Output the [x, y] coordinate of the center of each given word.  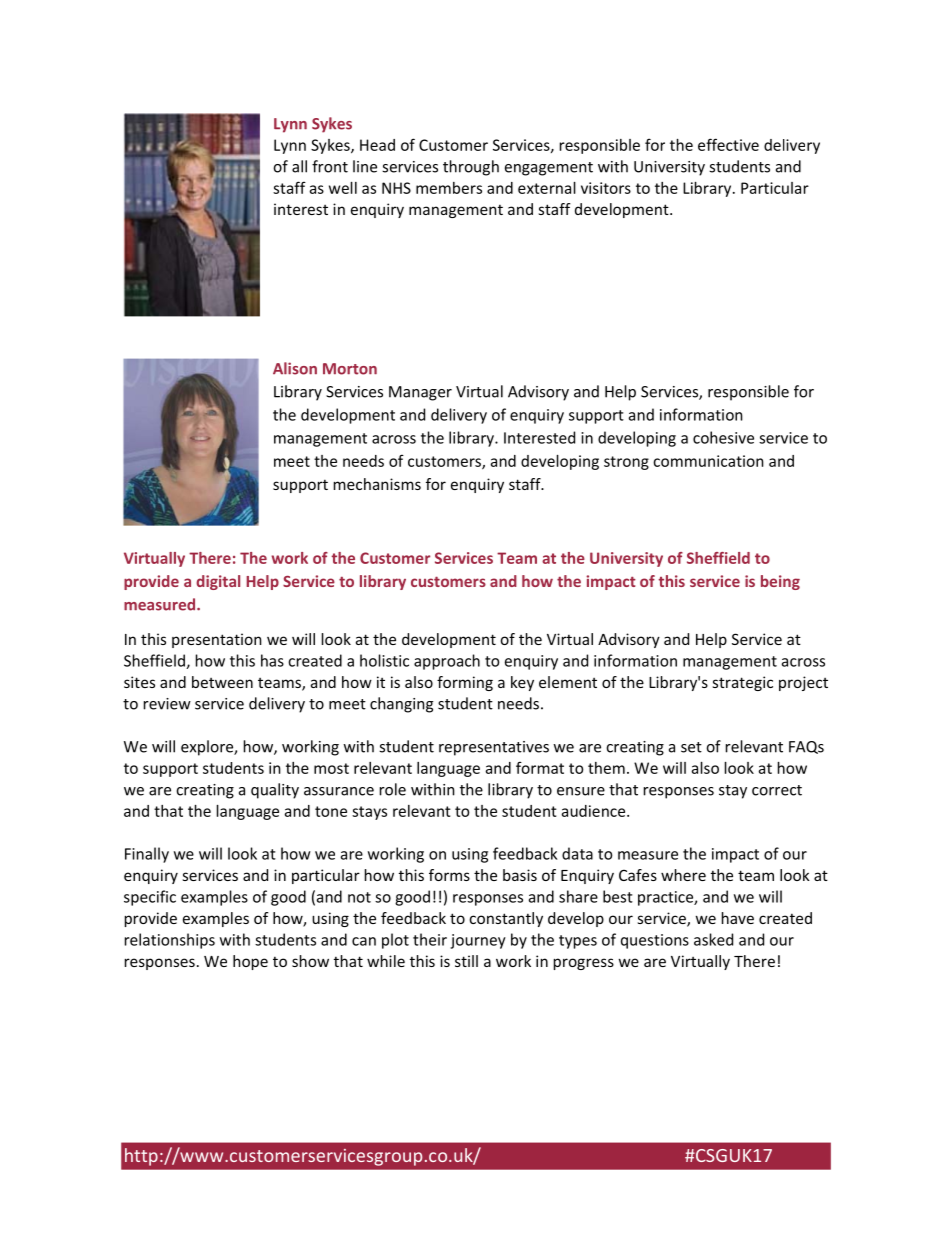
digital [218, 582]
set [691, 747]
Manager [420, 393]
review [167, 704]
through [471, 168]
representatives [494, 748]
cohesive [723, 437]
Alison [295, 368]
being [780, 582]
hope [250, 962]
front [330, 166]
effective [728, 144]
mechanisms [377, 484]
